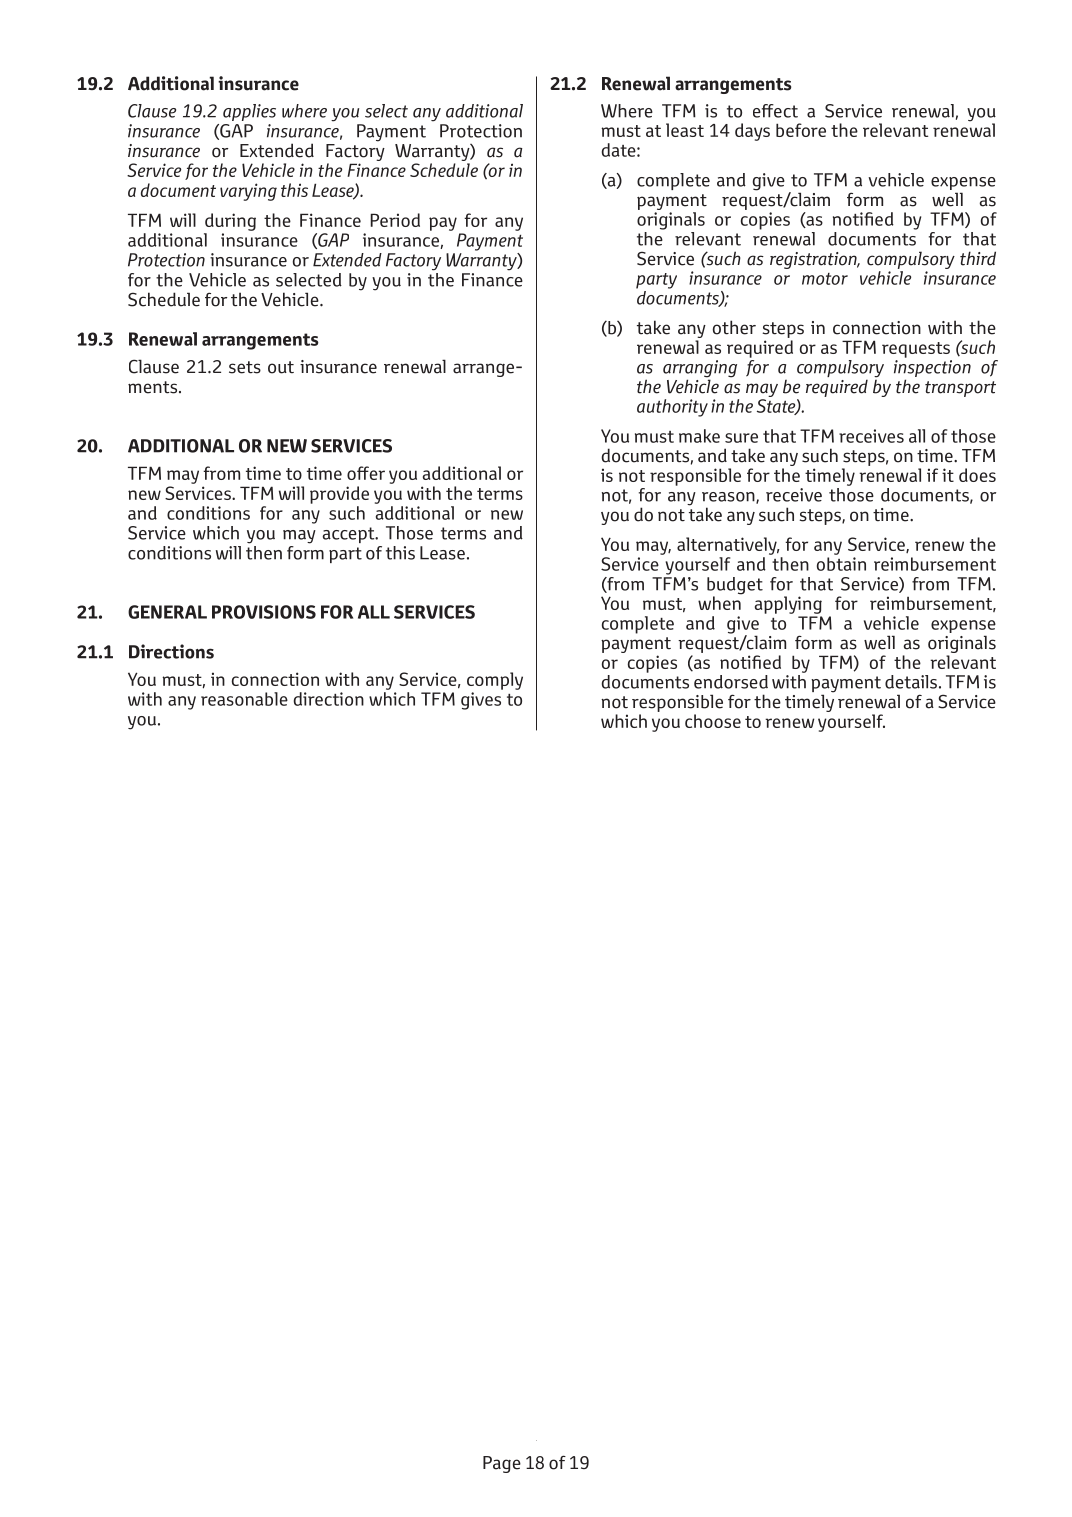  What do you see at coordinates (685, 130) in the screenshot?
I see `least` at bounding box center [685, 130].
